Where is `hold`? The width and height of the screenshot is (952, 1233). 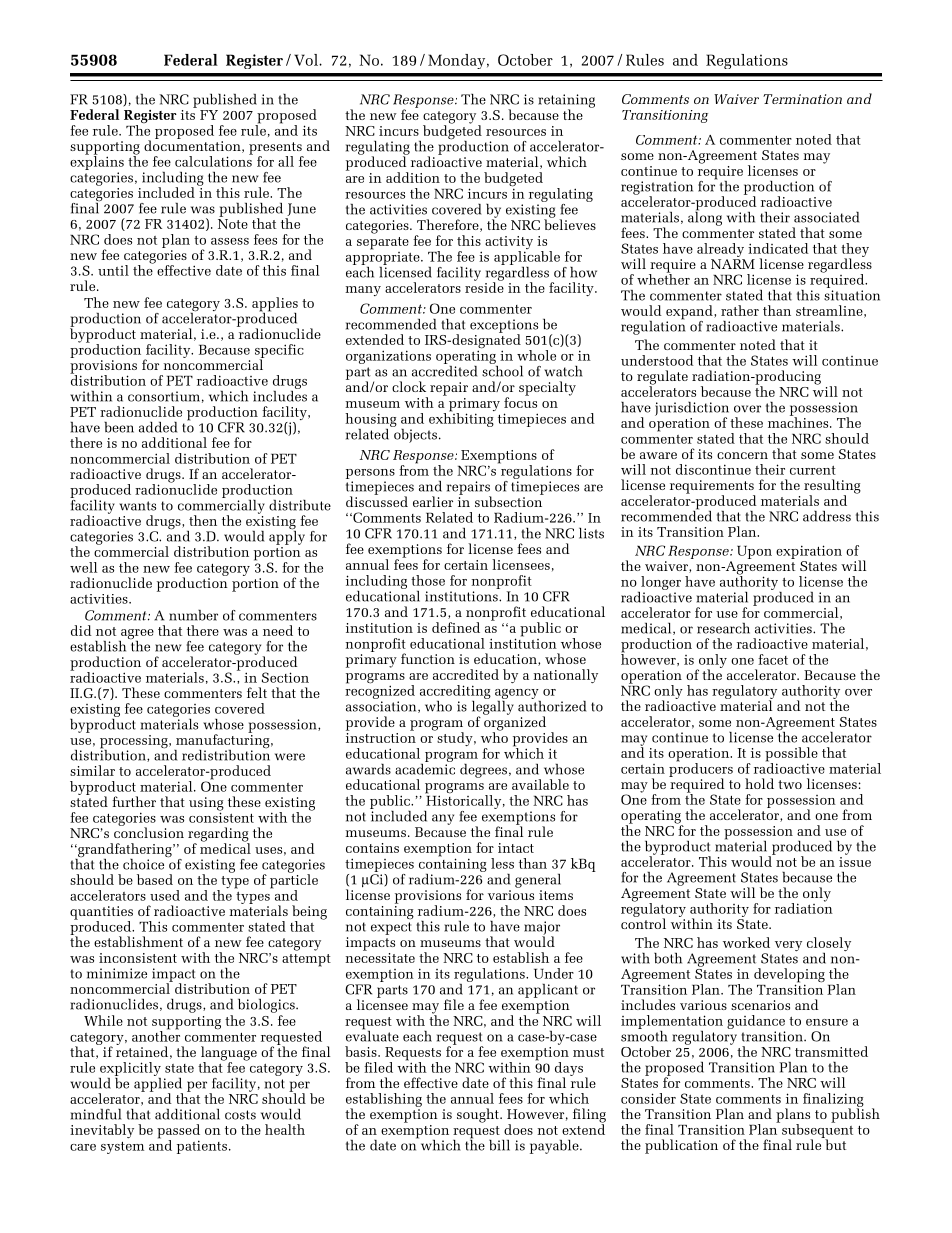
hold is located at coordinates (759, 783).
